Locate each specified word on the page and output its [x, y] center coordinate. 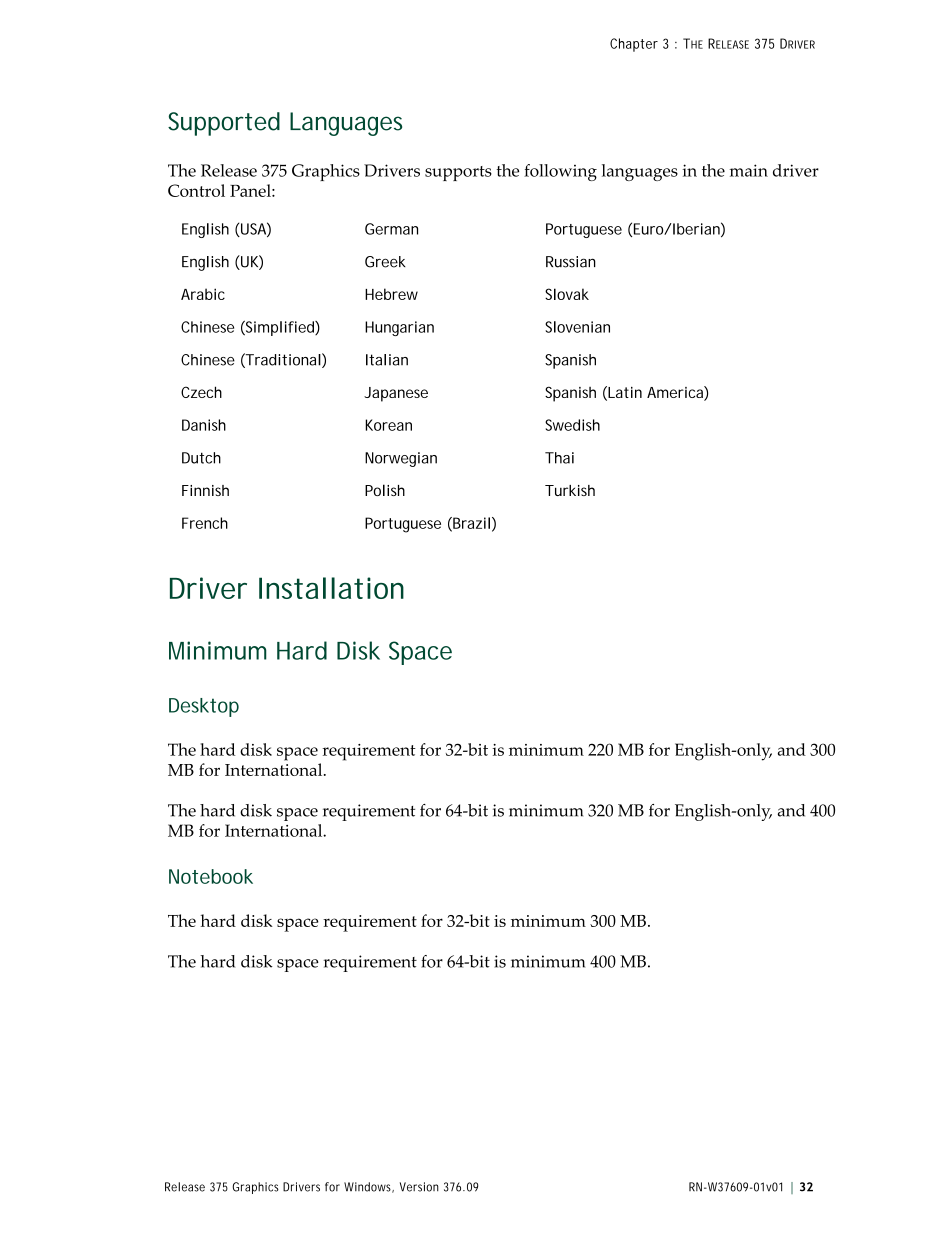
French [205, 523]
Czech [201, 392]
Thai [559, 458]
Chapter [634, 45]
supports [458, 173]
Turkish [570, 490]
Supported [224, 124]
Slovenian [577, 327]
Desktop [204, 707]
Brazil [470, 524]
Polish [385, 490]
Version [419, 1187]
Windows [369, 1187]
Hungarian [399, 328]
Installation [331, 588]
